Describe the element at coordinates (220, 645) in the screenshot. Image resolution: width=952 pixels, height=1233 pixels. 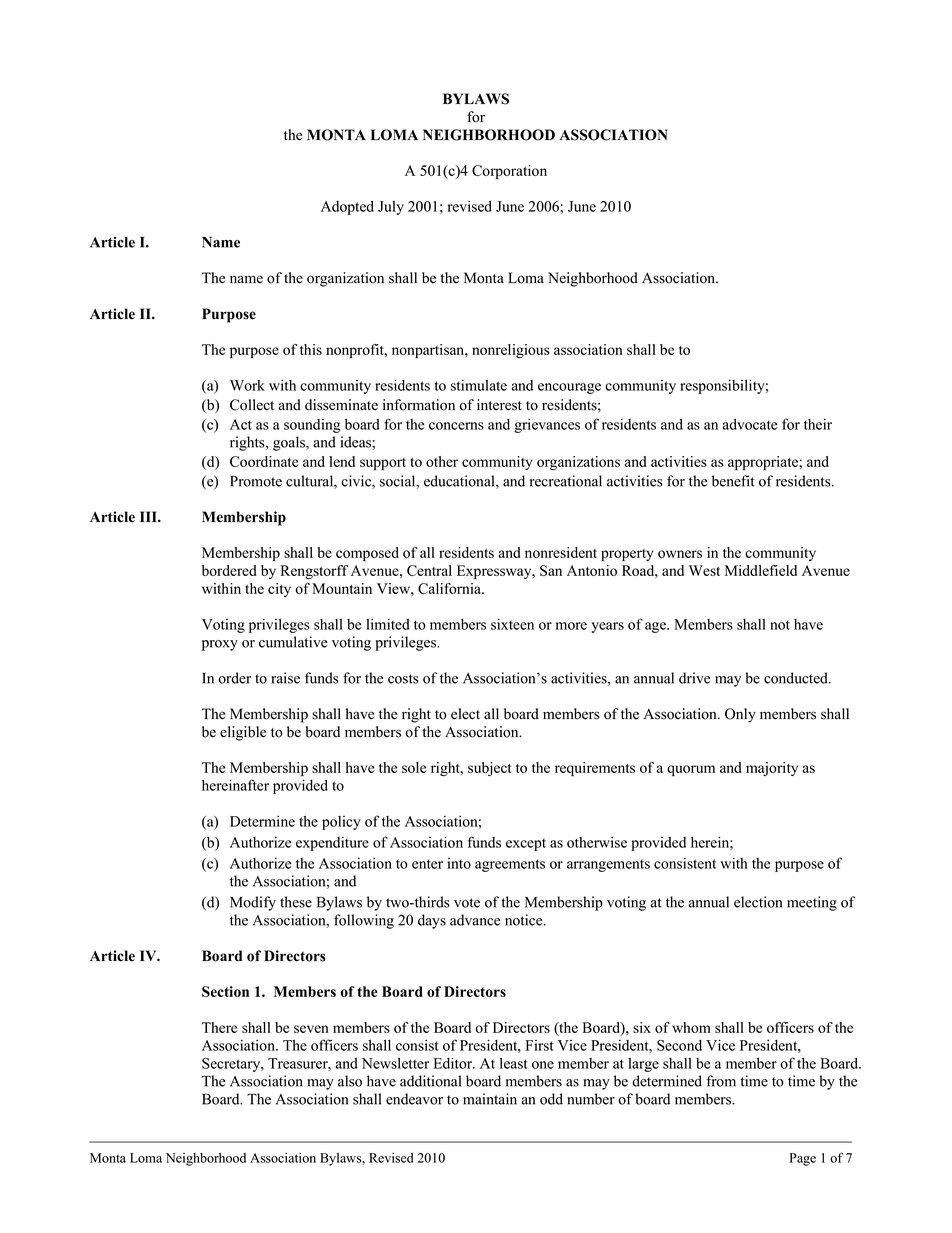
I see `proxy` at that location.
